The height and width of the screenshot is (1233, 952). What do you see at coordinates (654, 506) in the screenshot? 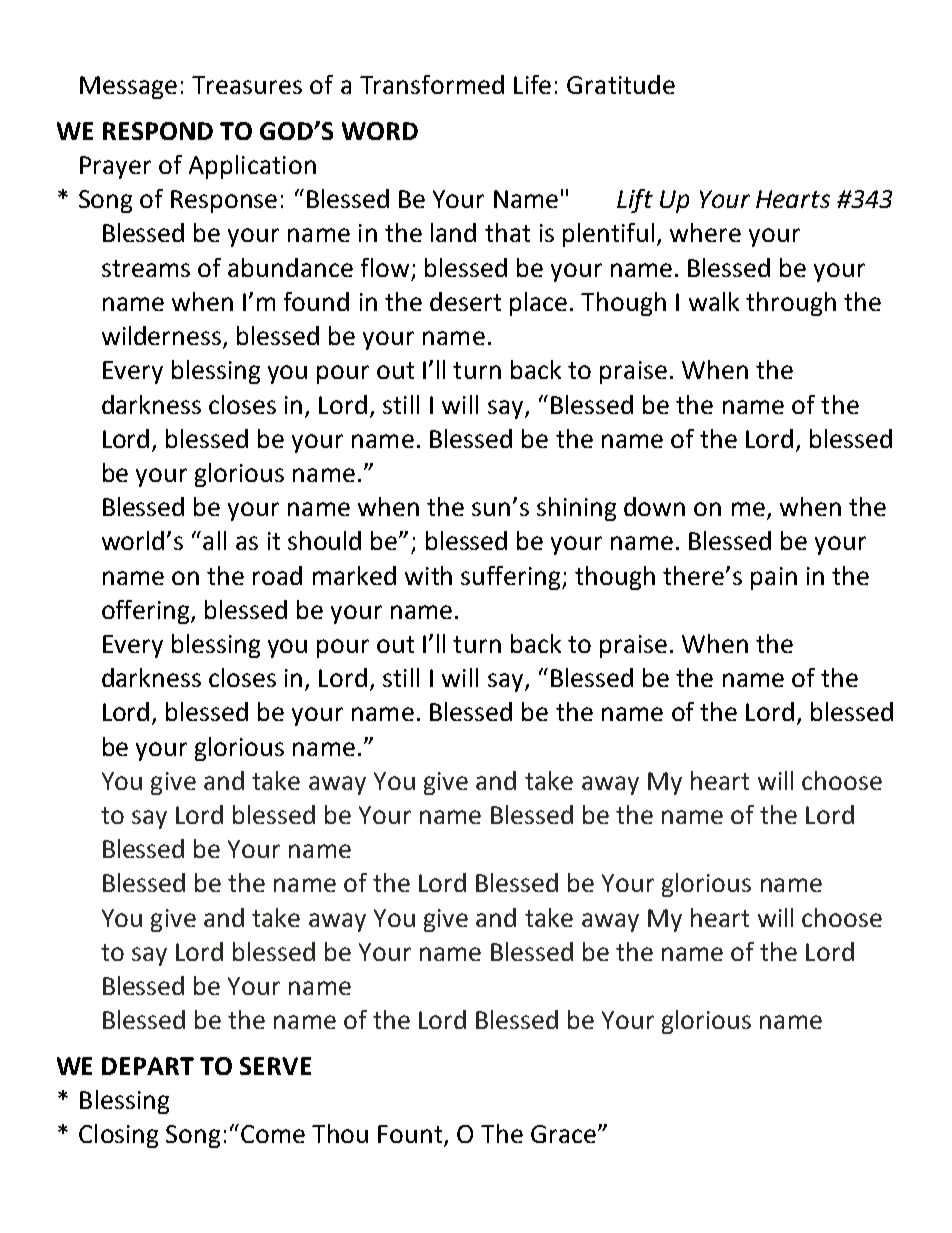
I see `down` at bounding box center [654, 506].
